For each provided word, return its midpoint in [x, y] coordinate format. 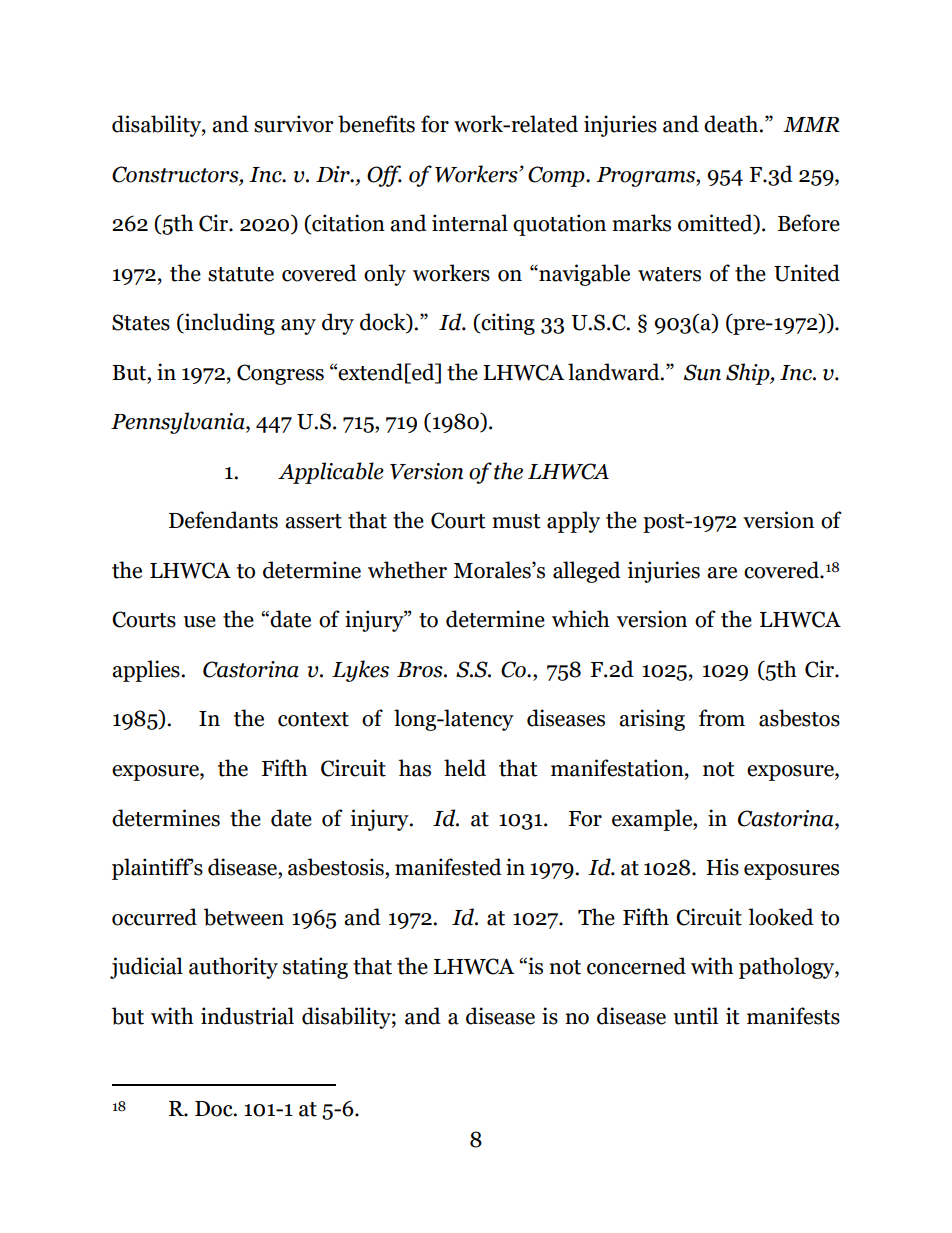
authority [233, 968]
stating [315, 968]
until [695, 1016]
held [465, 768]
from [722, 718]
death [732, 124]
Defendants [223, 520]
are [722, 573]
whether [407, 570]
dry [338, 324]
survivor [294, 124]
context [313, 719]
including [228, 324]
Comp [557, 176]
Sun [702, 372]
